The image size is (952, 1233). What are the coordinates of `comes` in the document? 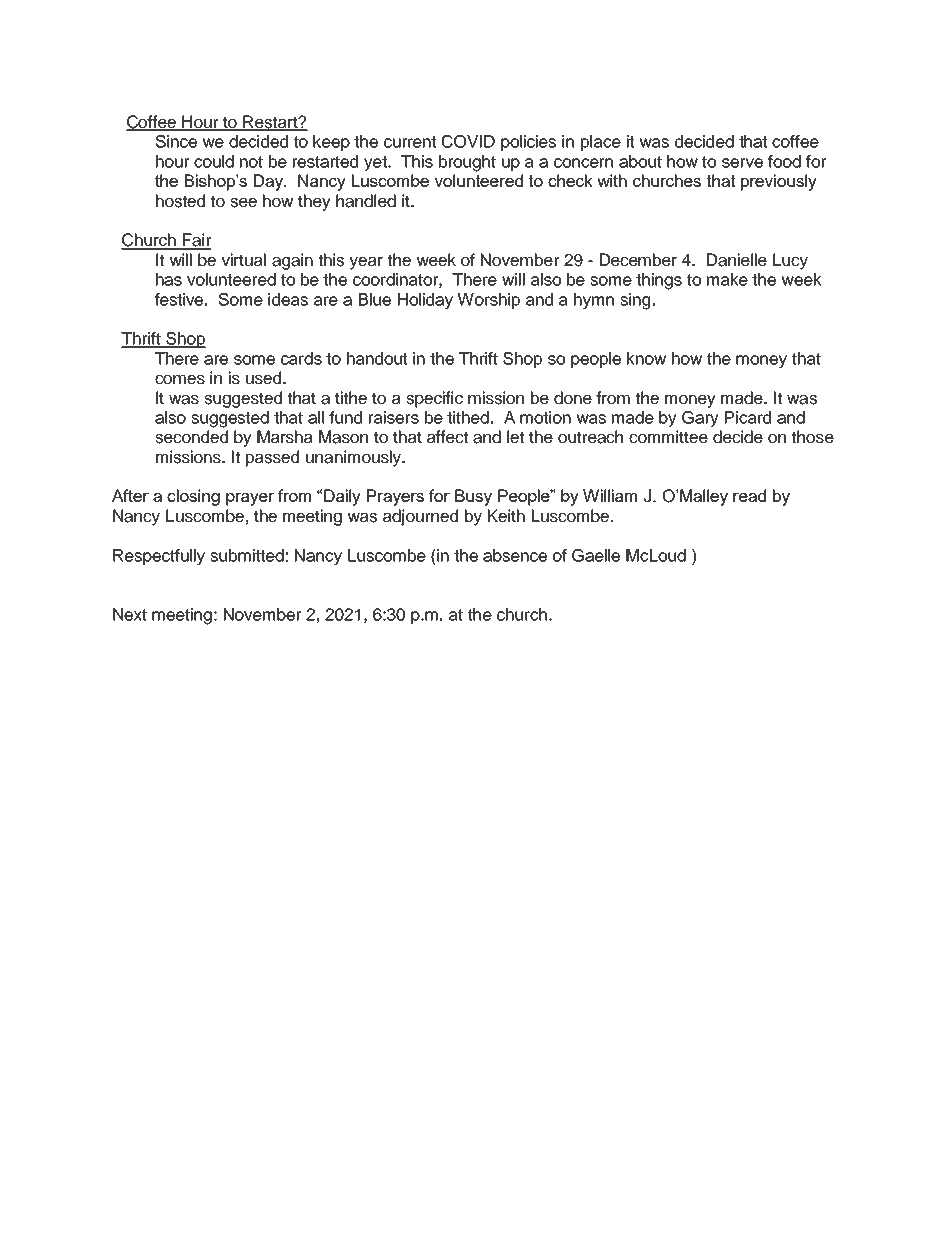 It's located at (180, 379).
